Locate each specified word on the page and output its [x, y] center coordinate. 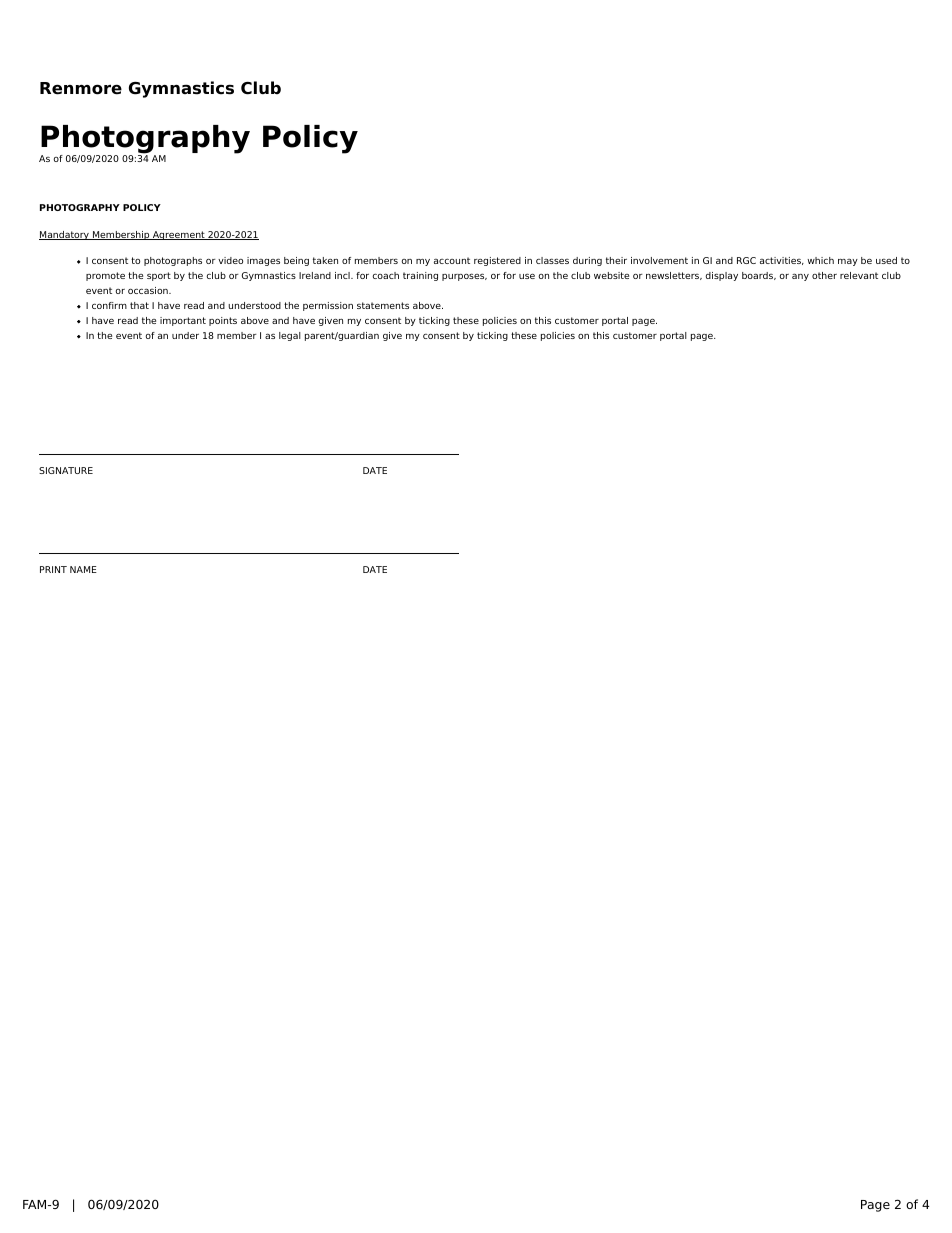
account [452, 260]
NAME [83, 569]
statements [383, 305]
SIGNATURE [66, 470]
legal [290, 336]
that [139, 305]
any [800, 277]
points [223, 321]
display [721, 276]
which [820, 260]
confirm [109, 305]
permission [328, 306]
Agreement [179, 235]
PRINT [53, 569]
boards [759, 276]
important [183, 321]
